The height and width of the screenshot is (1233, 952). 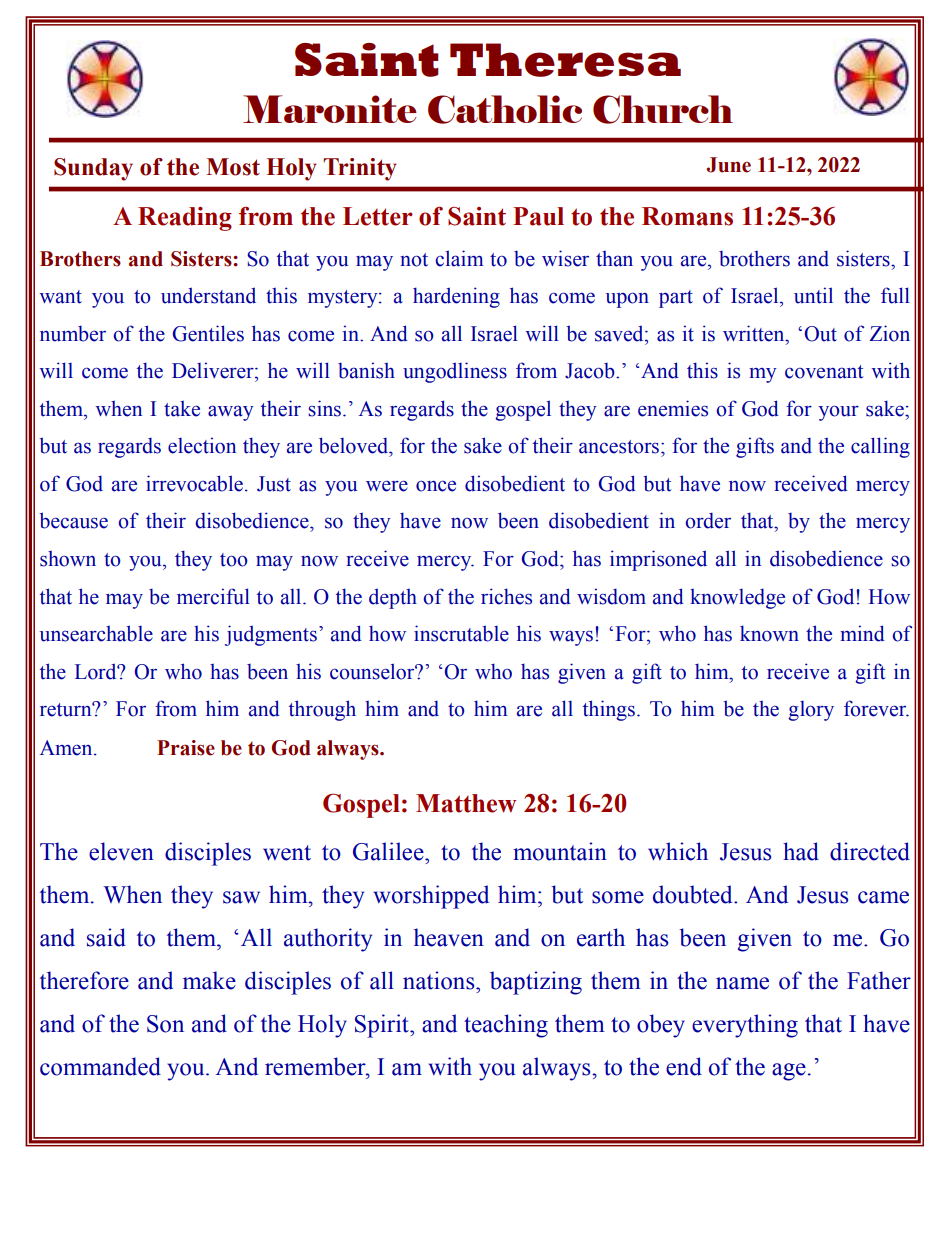 I want to click on Catholic, so click(x=505, y=109).
